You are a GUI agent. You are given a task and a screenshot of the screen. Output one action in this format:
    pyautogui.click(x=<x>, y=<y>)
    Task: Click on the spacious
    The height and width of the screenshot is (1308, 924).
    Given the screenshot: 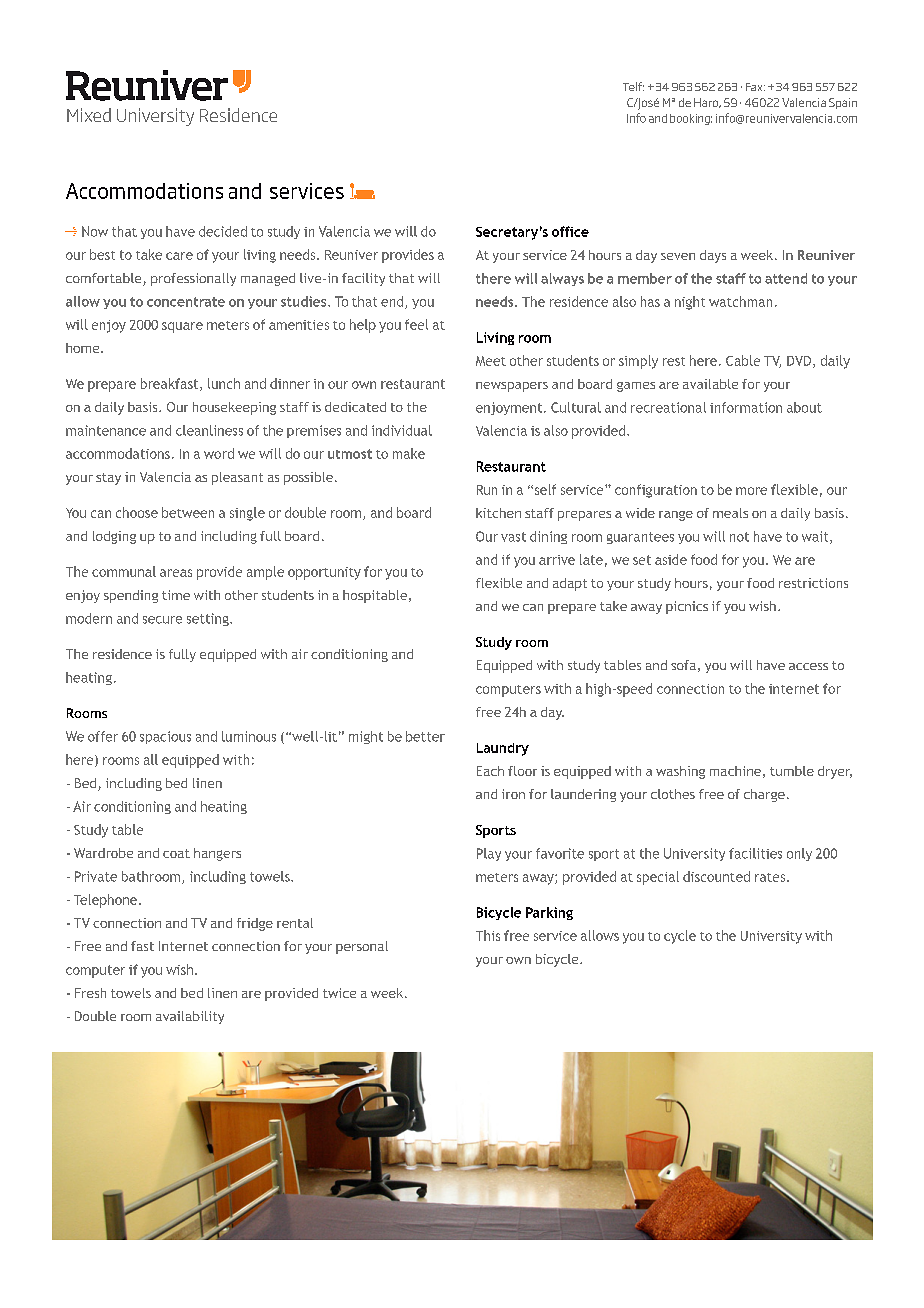 What is the action you would take?
    pyautogui.click(x=165, y=737)
